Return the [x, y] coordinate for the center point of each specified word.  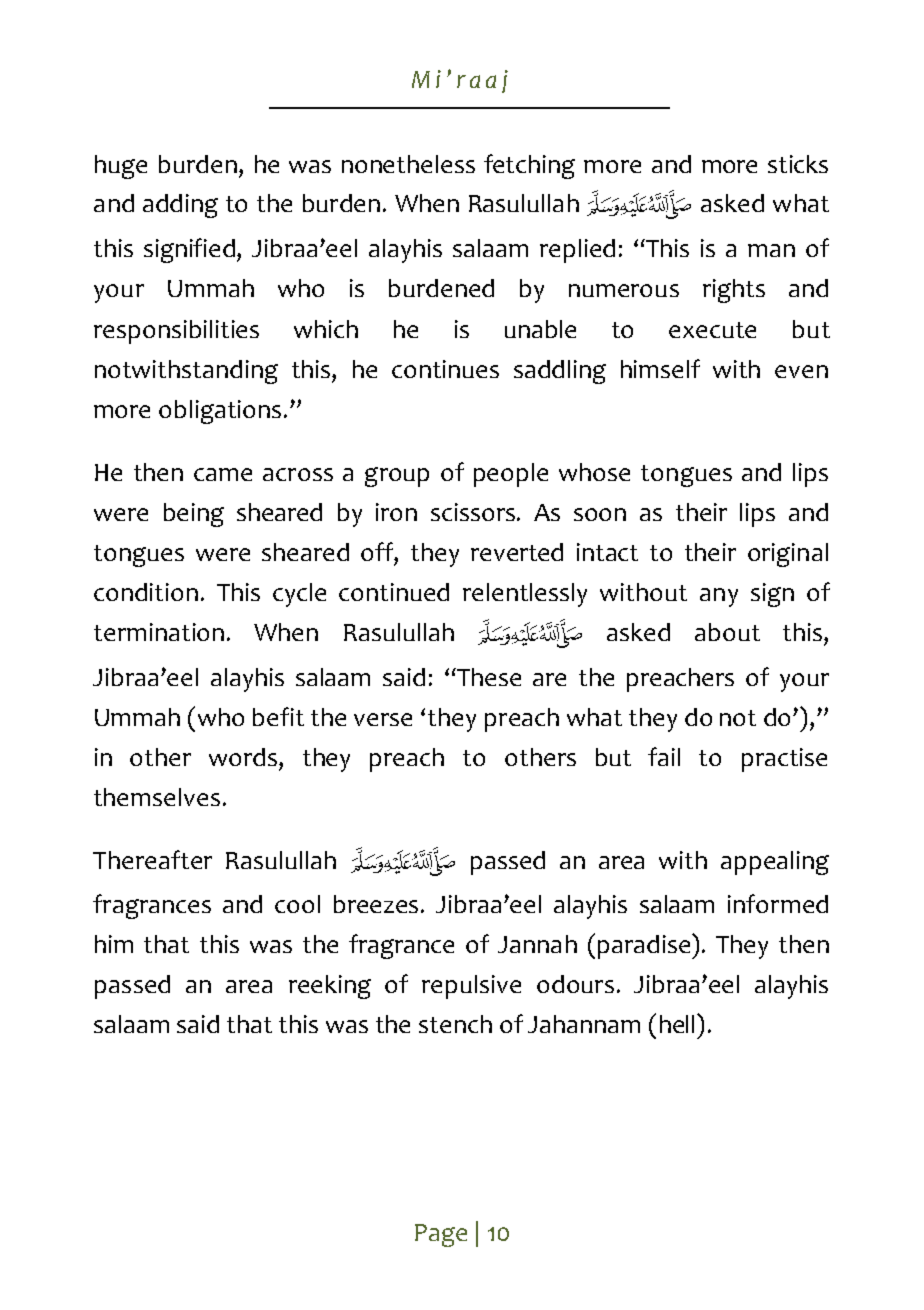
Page [441, 1235]
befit [278, 716]
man [771, 250]
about [727, 632]
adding [180, 206]
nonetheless [408, 164]
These [488, 677]
